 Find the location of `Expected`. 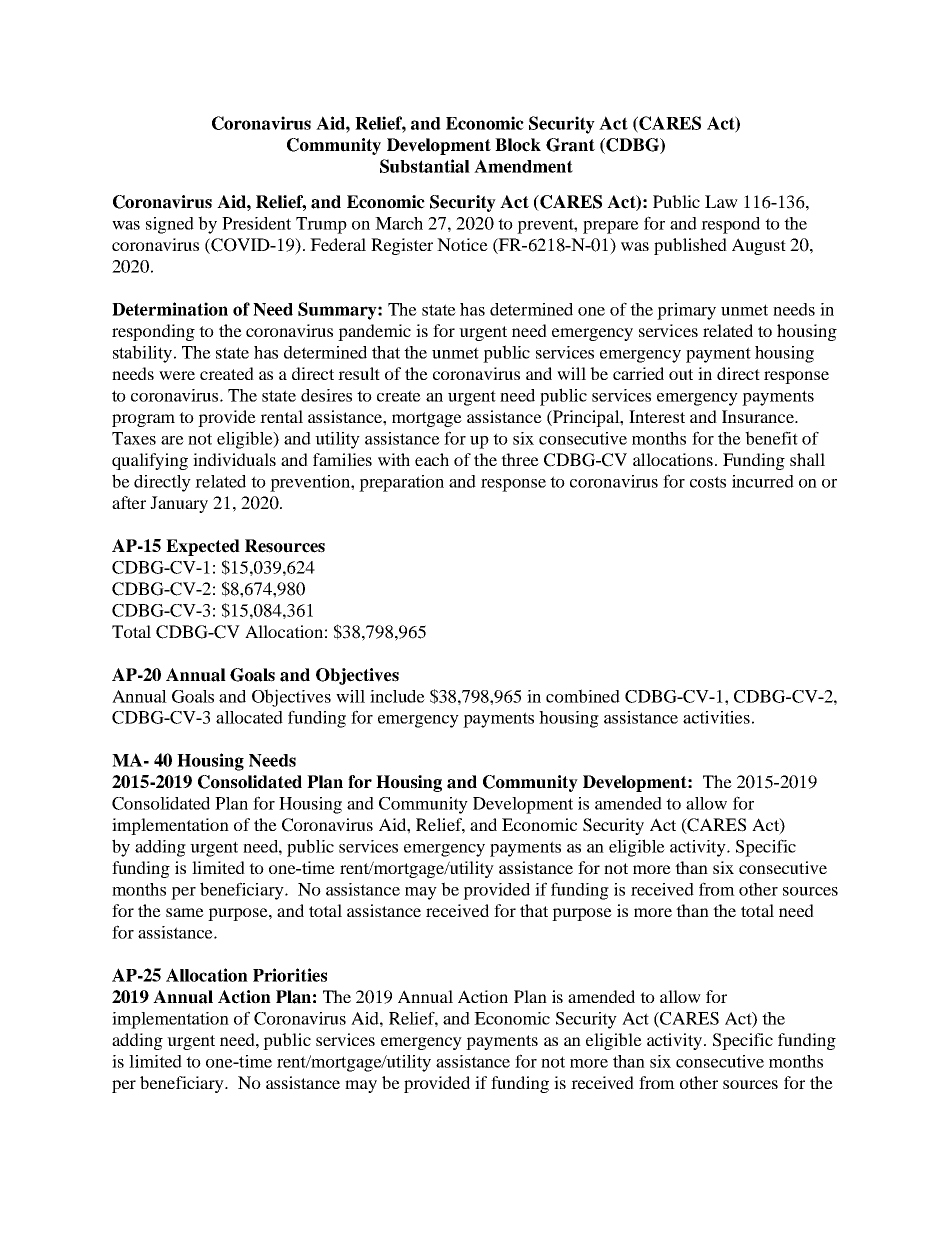

Expected is located at coordinates (203, 547).
